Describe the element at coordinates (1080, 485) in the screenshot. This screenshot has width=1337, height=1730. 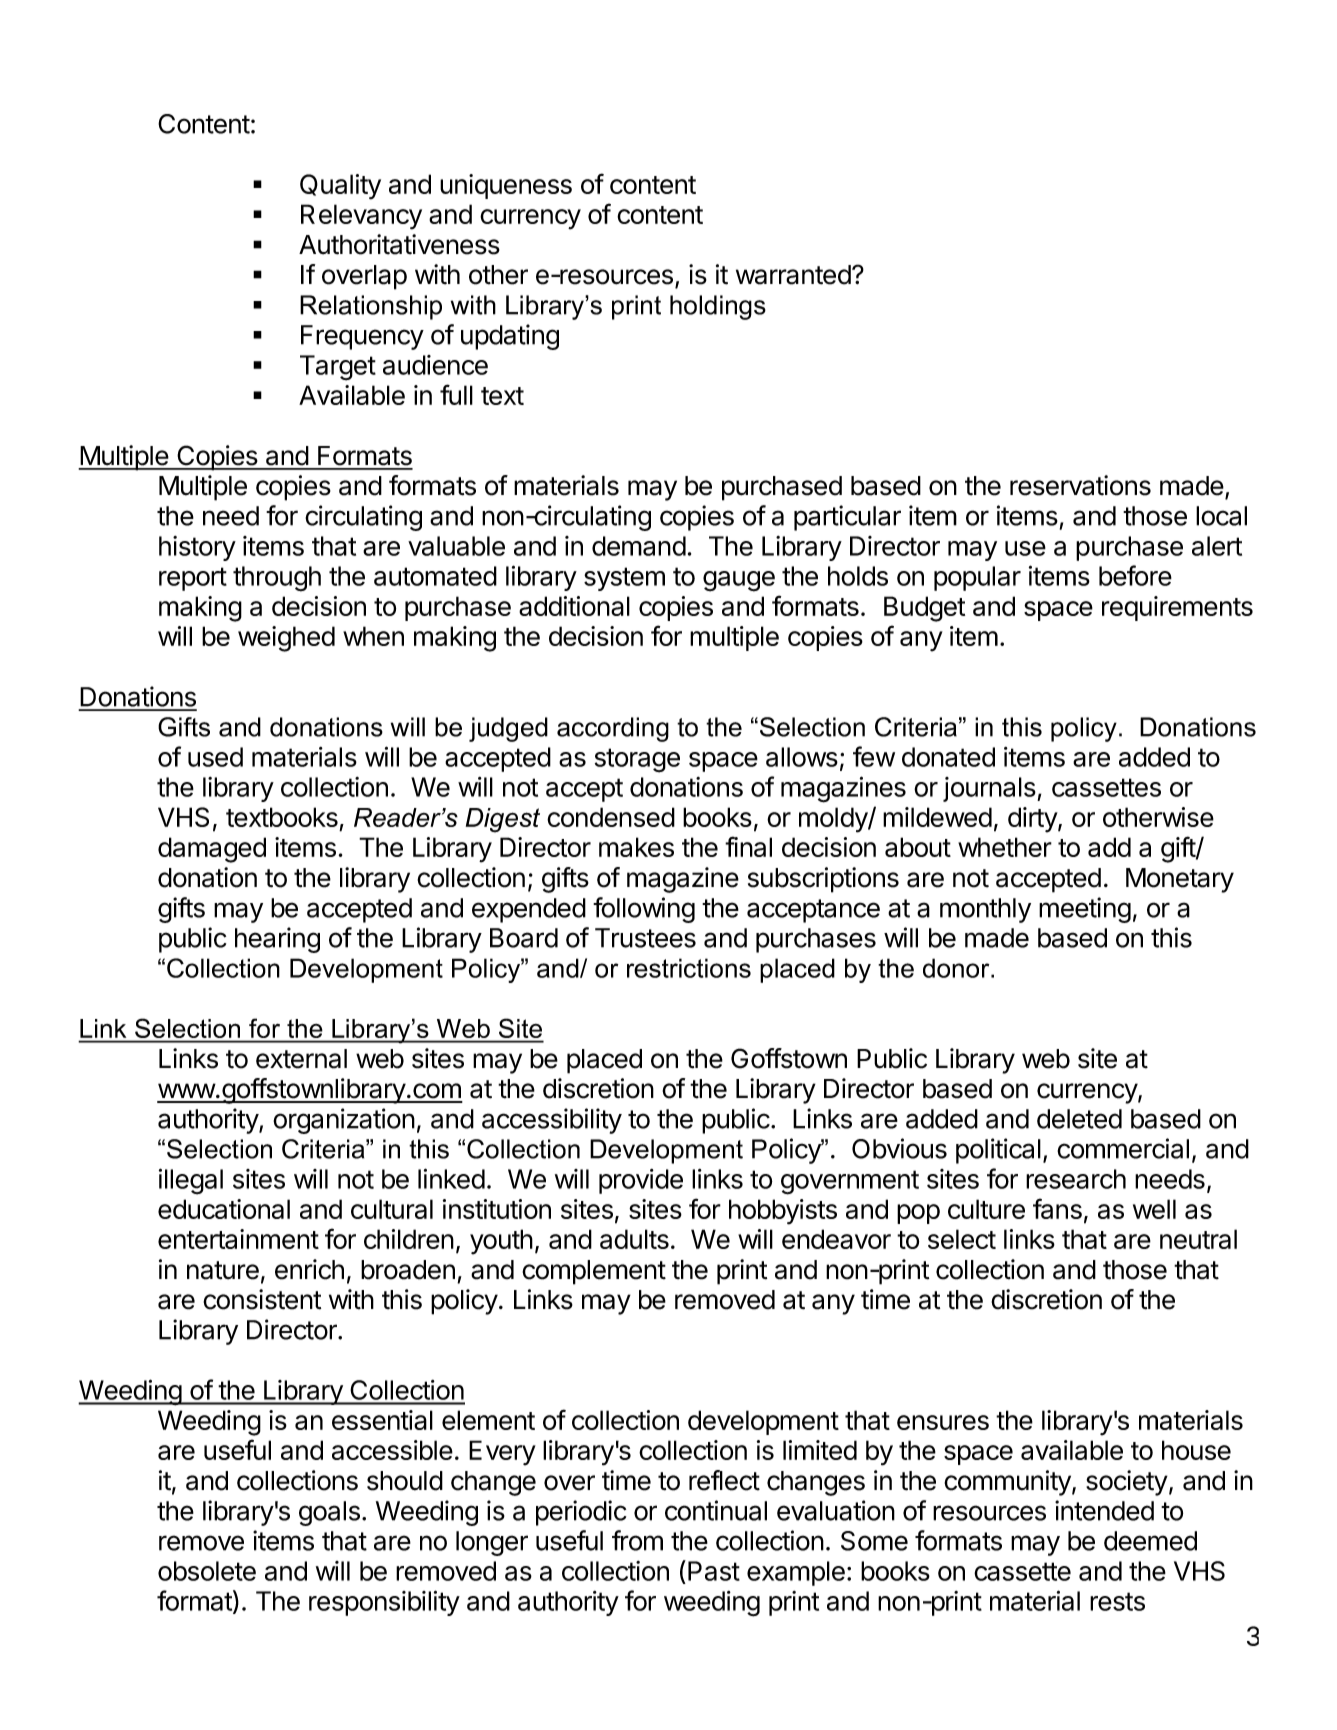
I see `reservations` at that location.
